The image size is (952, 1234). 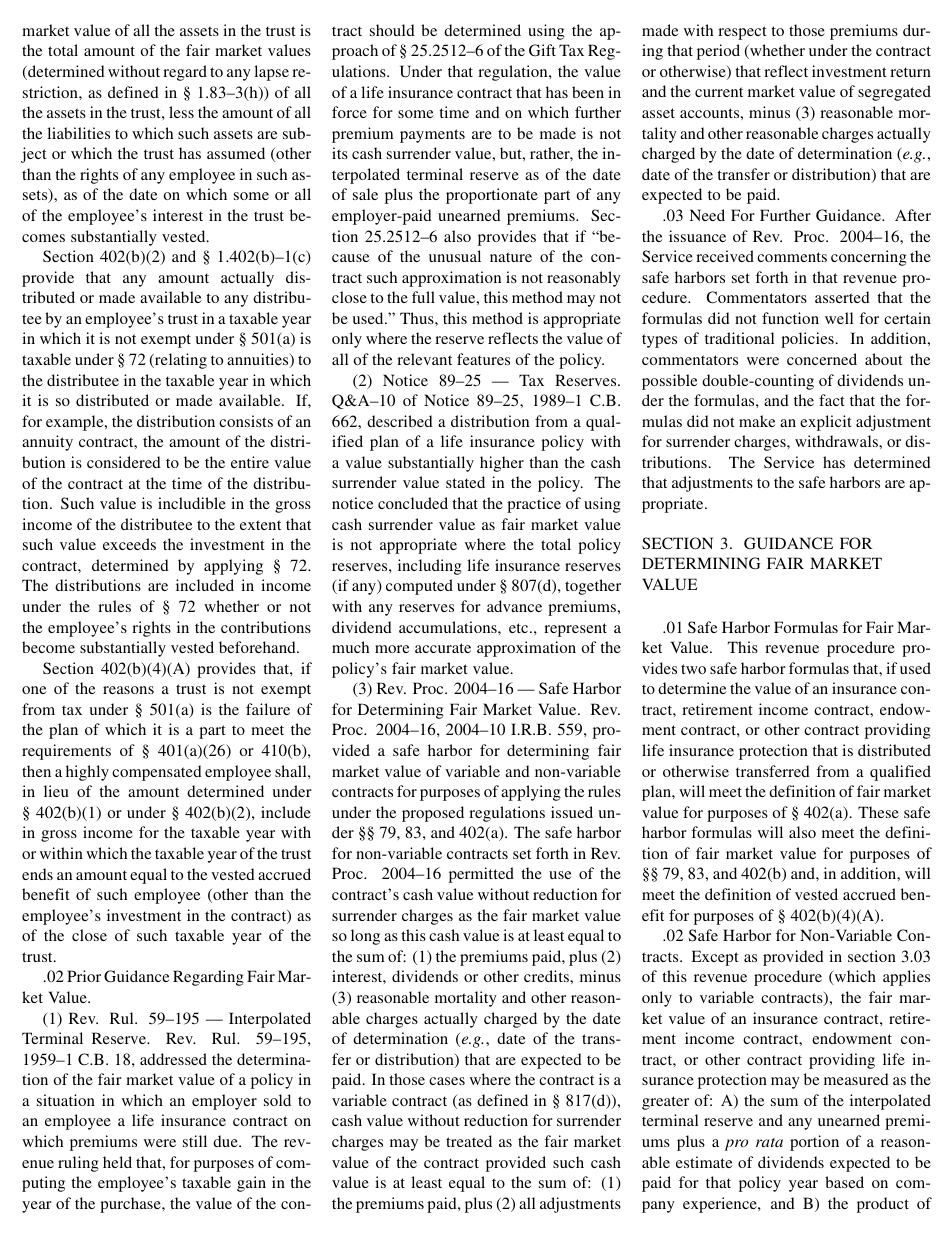 What do you see at coordinates (157, 773) in the screenshot?
I see `compensated` at bounding box center [157, 773].
